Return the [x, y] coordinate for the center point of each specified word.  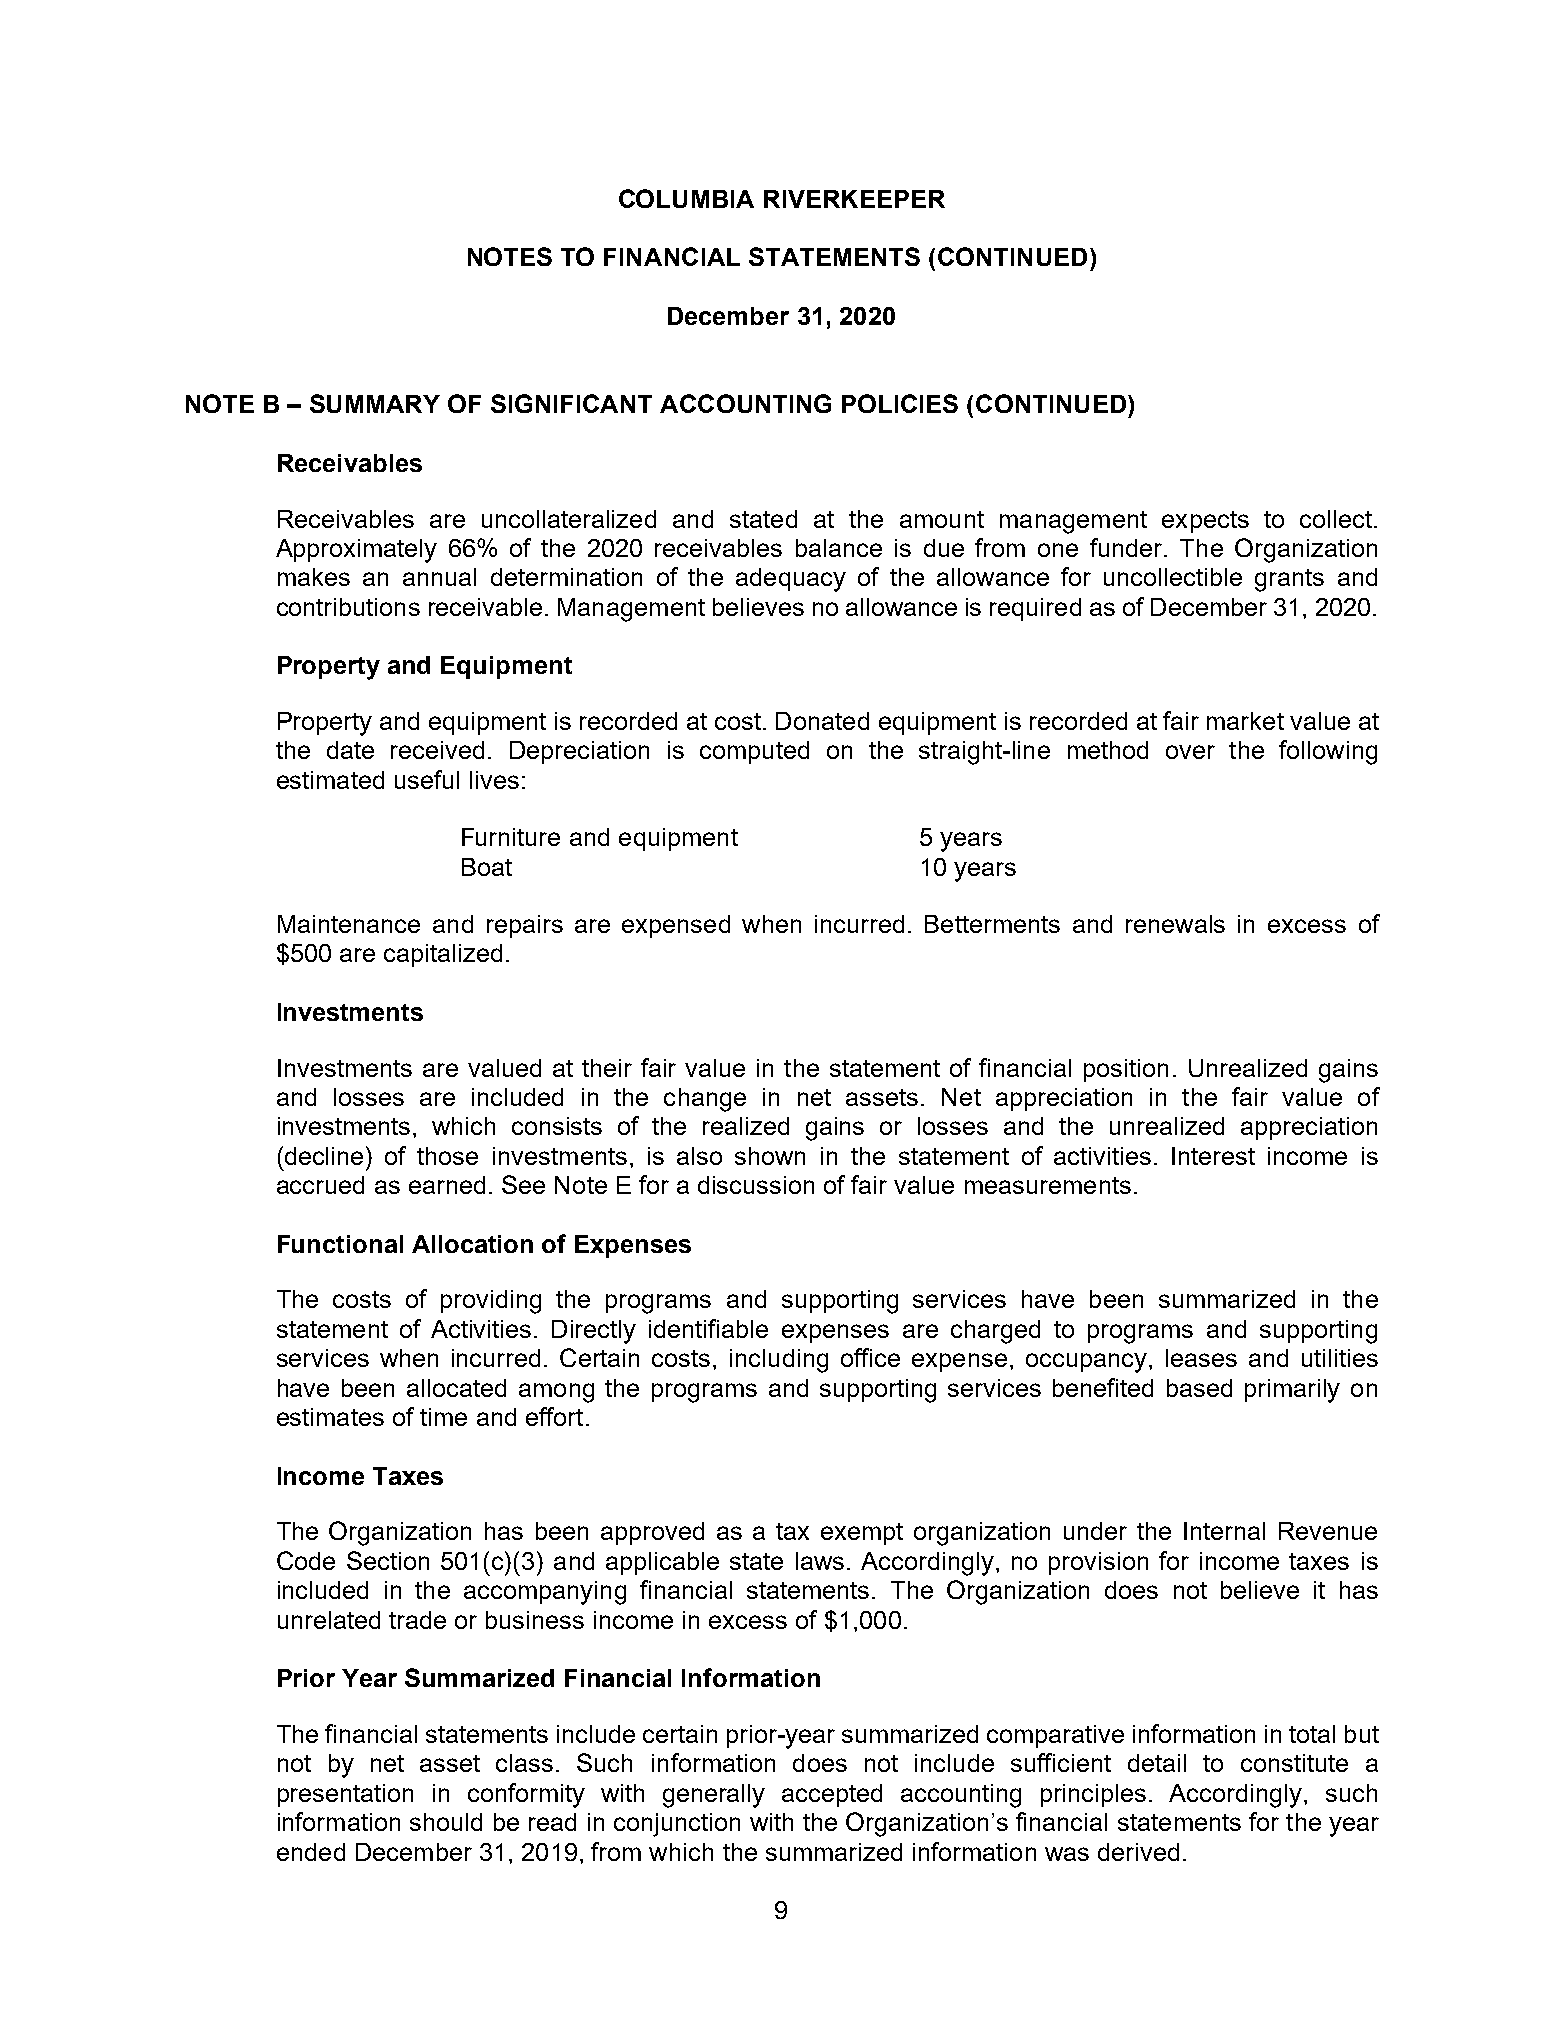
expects [1205, 522]
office [870, 1357]
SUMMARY [375, 403]
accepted [832, 1795]
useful [427, 779]
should [446, 1822]
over [1190, 752]
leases [1201, 1358]
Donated [822, 721]
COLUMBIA [686, 198]
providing [491, 1302]
